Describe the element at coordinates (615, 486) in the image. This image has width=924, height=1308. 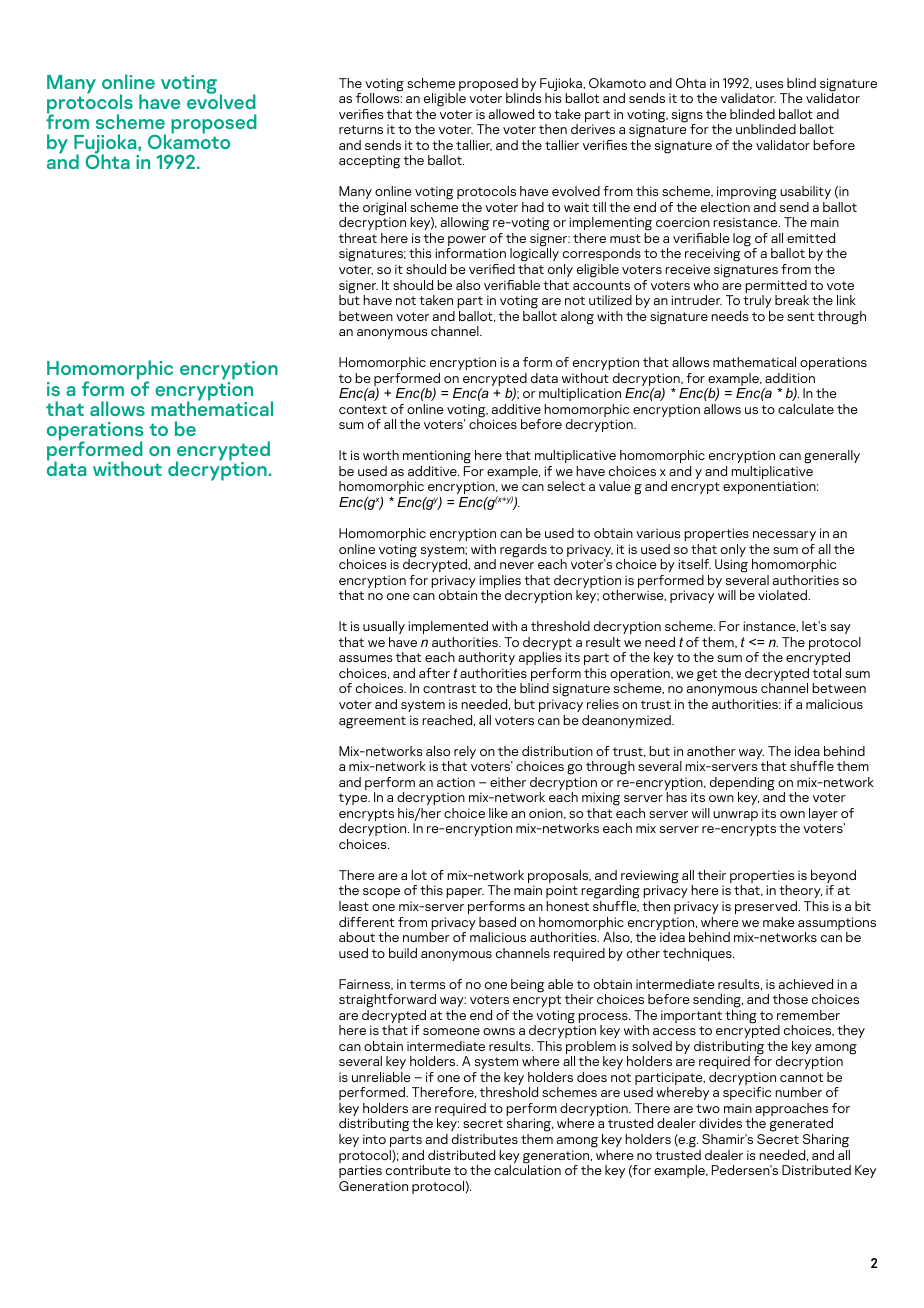
I see `value` at that location.
